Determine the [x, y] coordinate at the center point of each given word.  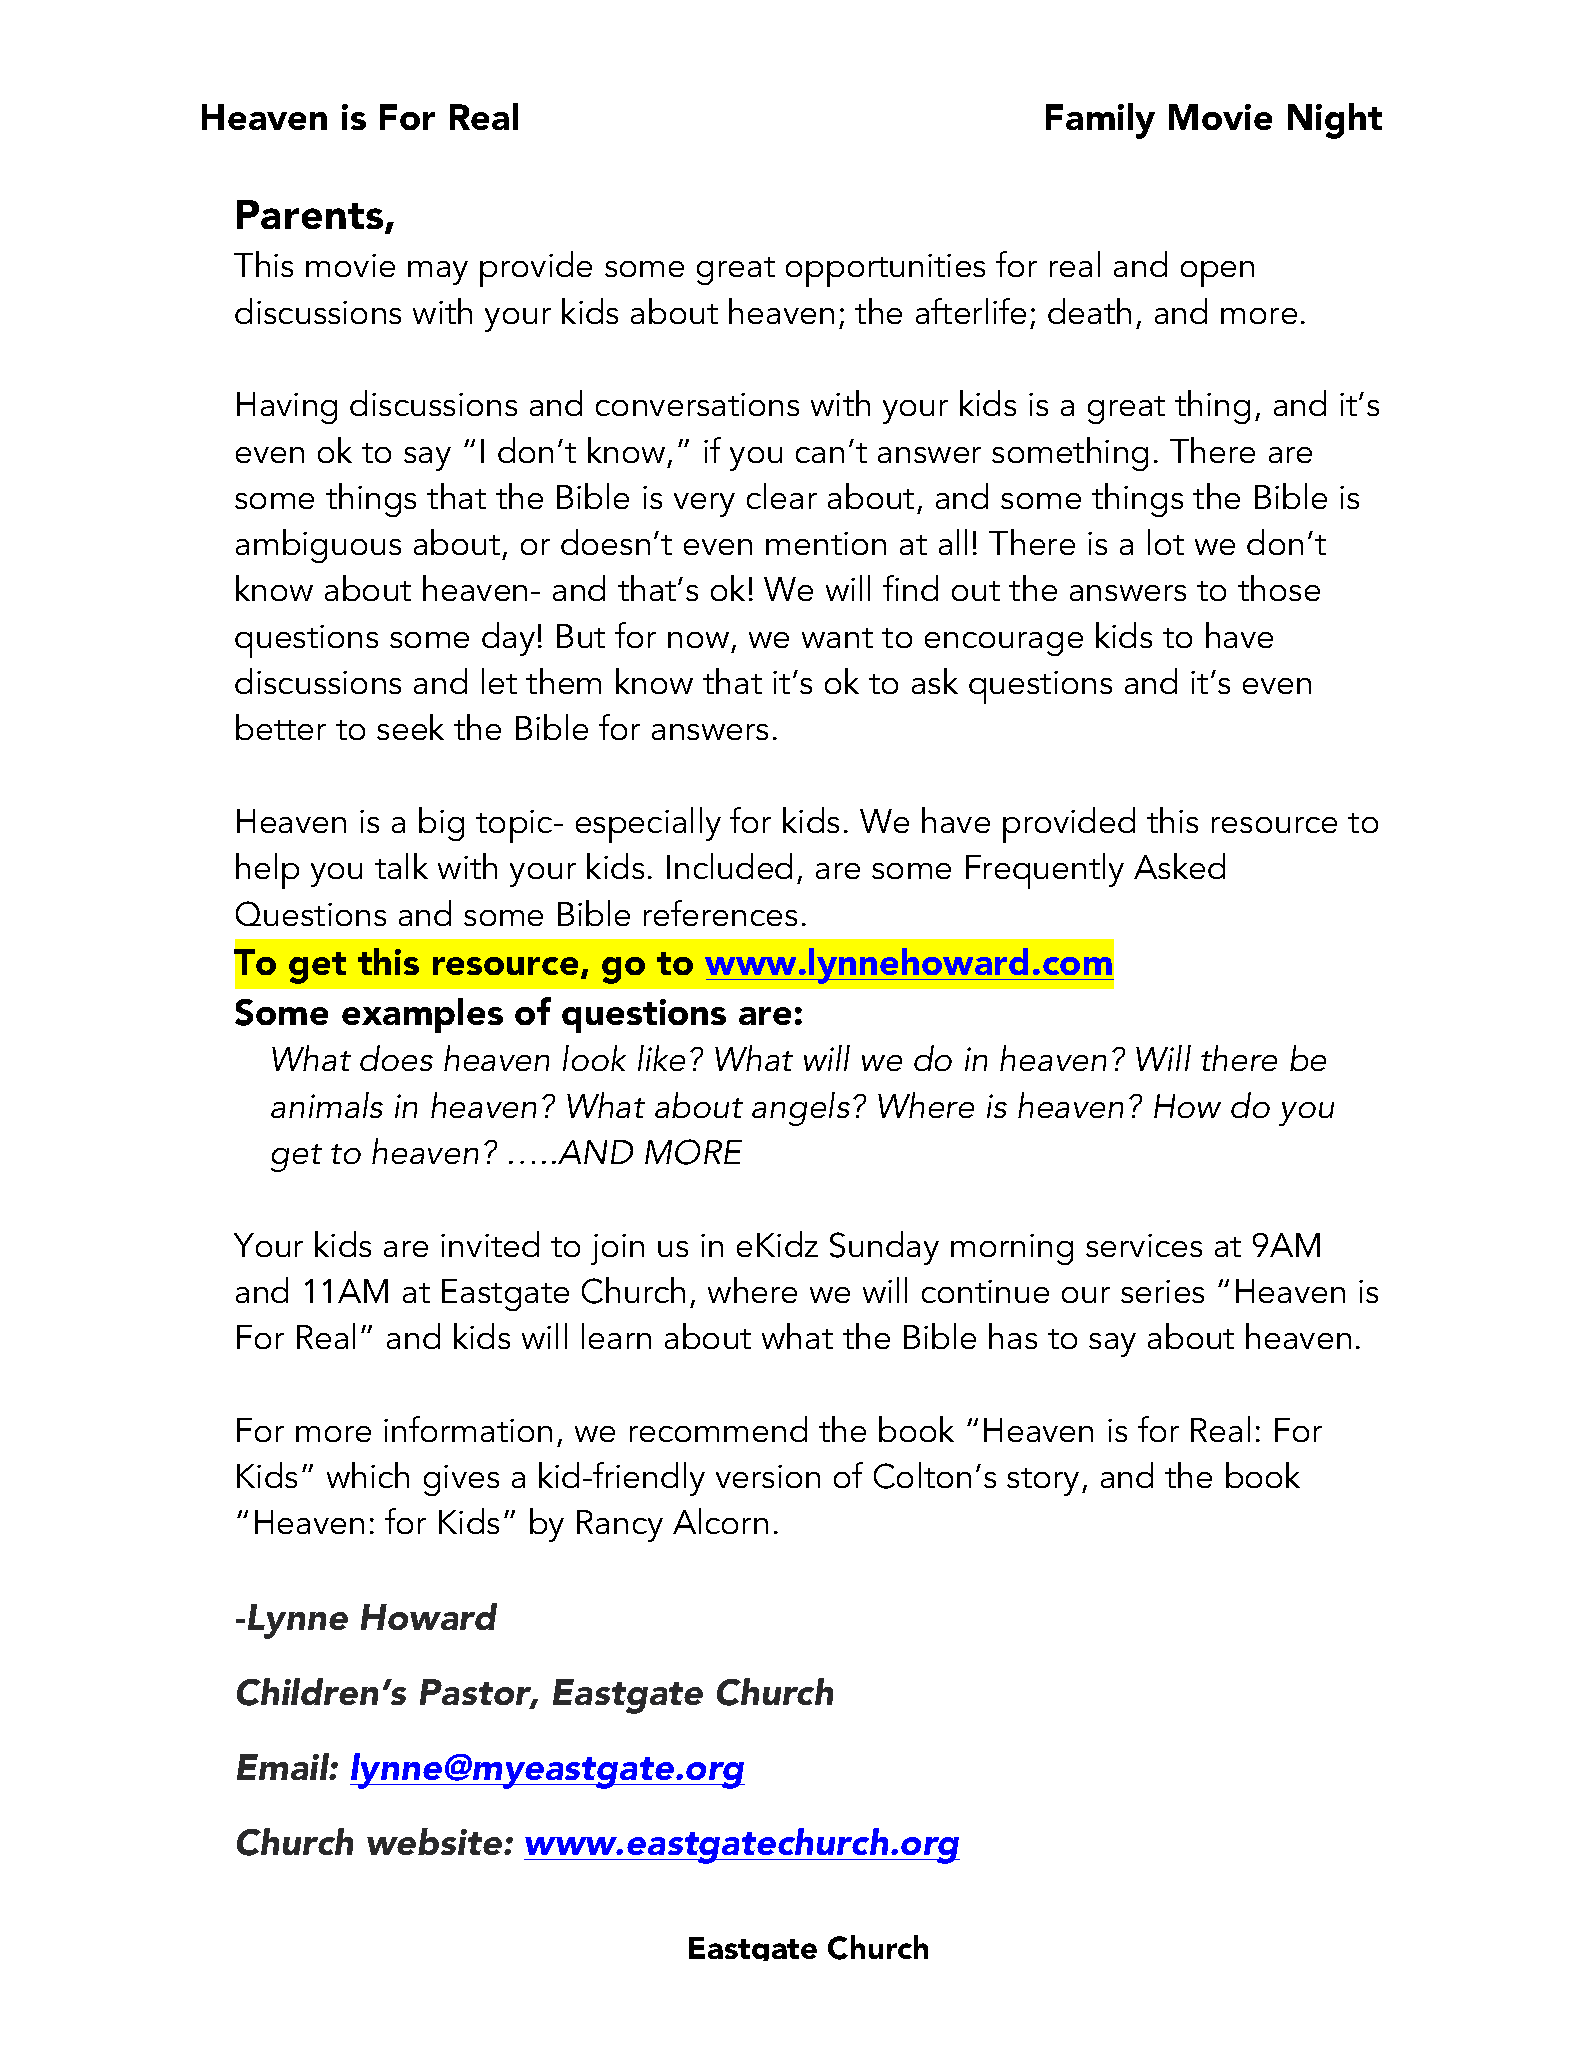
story [1043, 1482]
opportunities [885, 270]
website [436, 1841]
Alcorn [720, 1521]
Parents [311, 216]
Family [1100, 121]
